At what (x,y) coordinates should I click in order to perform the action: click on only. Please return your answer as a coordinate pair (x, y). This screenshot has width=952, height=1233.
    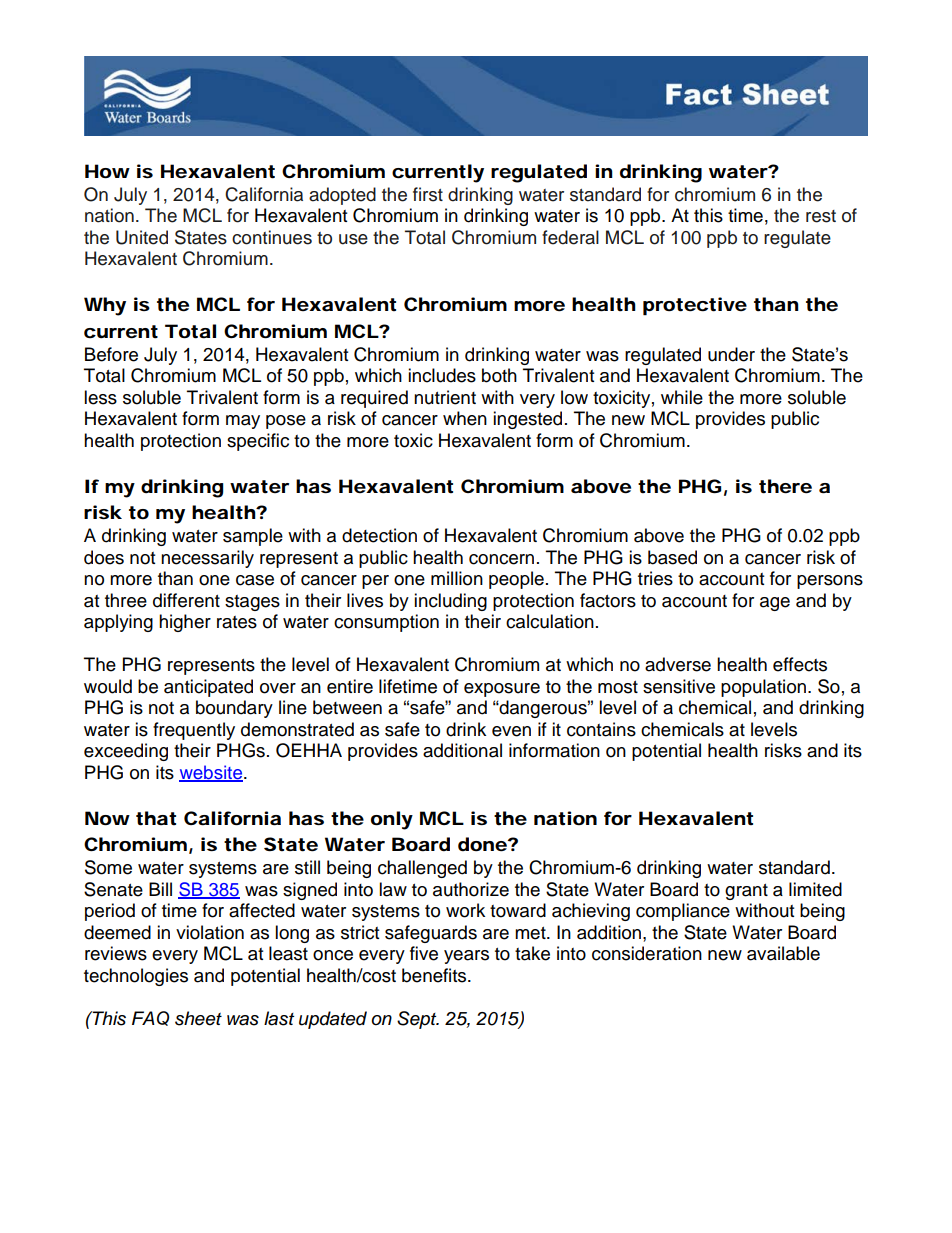
    Looking at the image, I should click on (392, 820).
